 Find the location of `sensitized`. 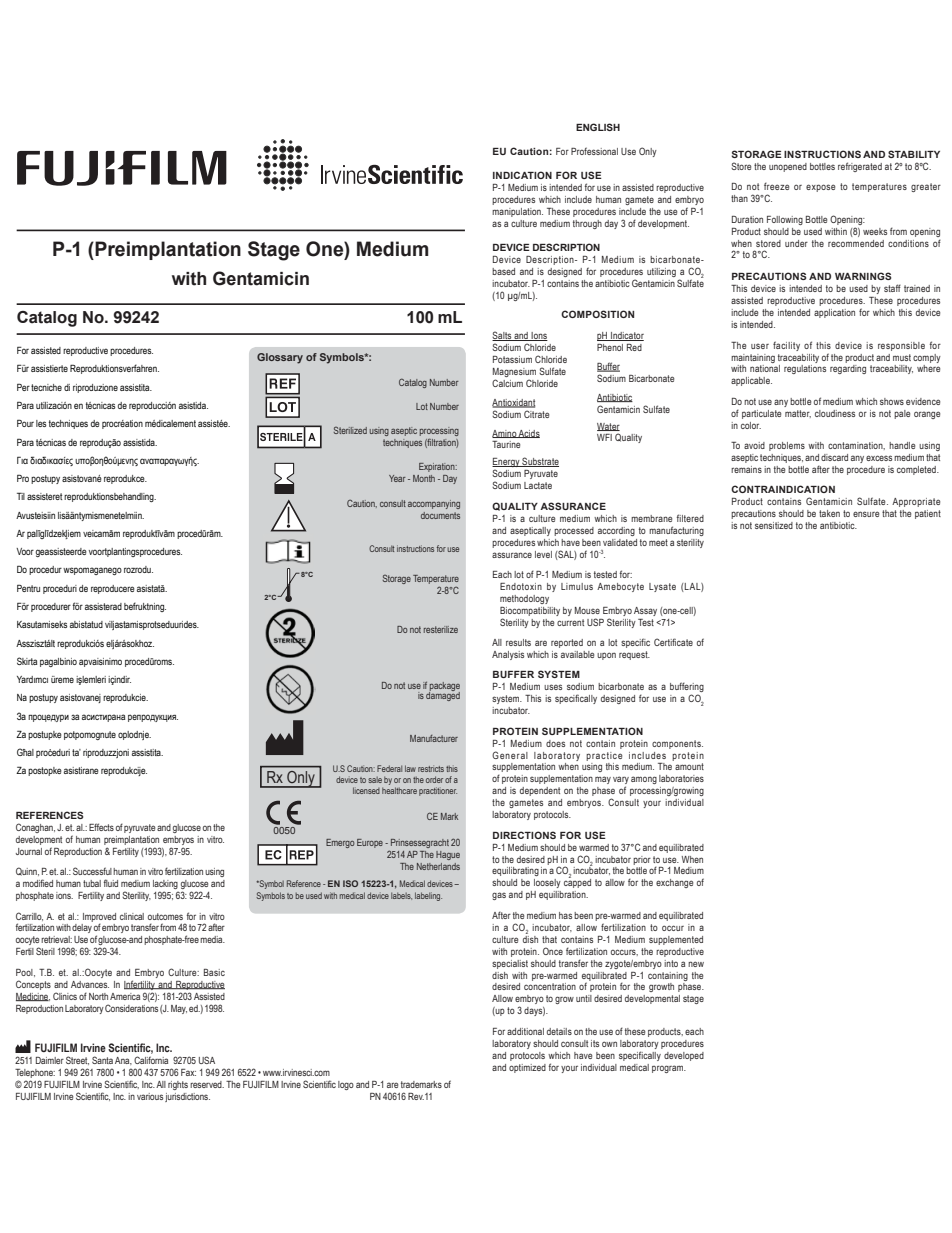

sensitized is located at coordinates (774, 525).
